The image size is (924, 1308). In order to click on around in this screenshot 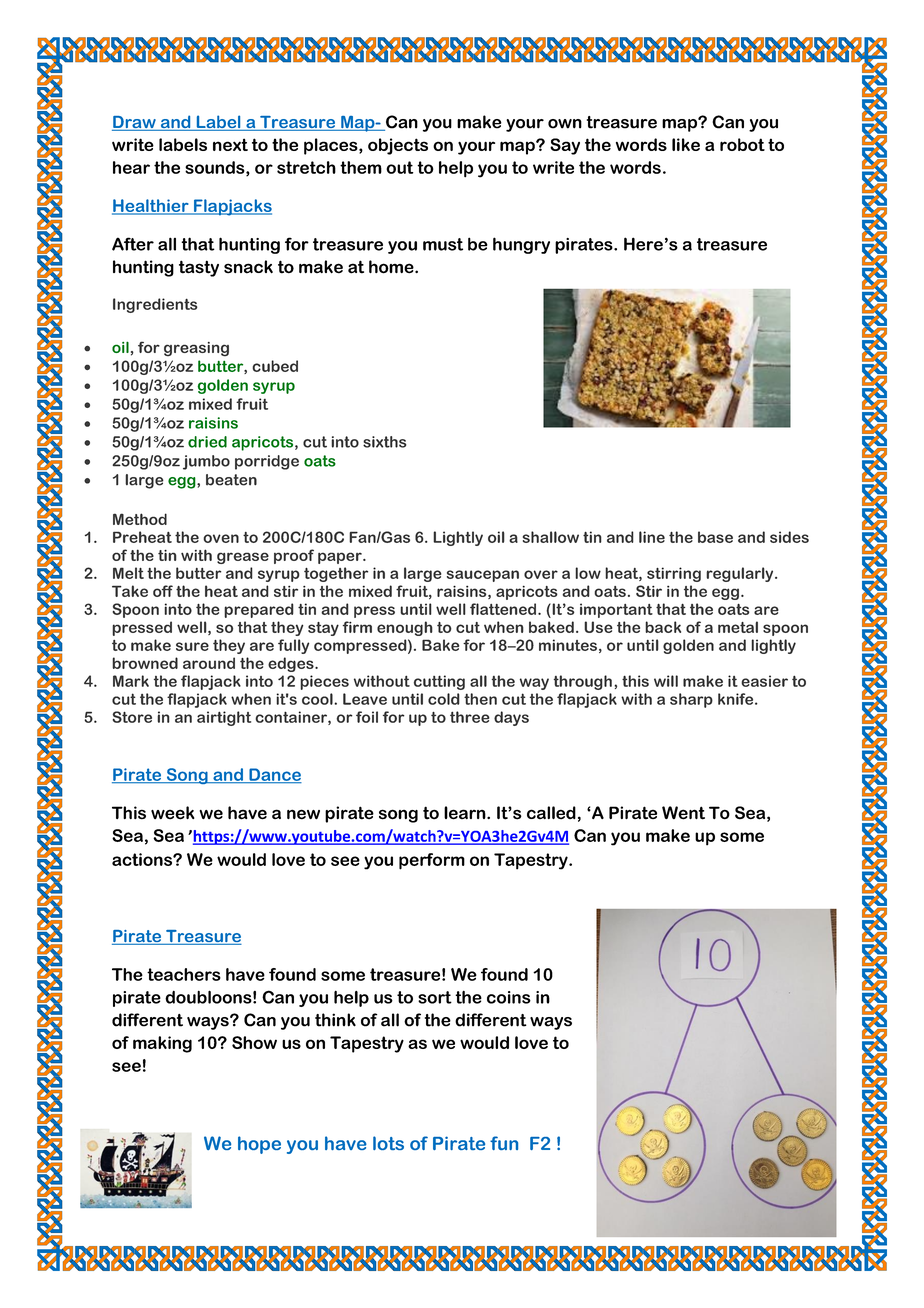, I will do `click(209, 663)`.
